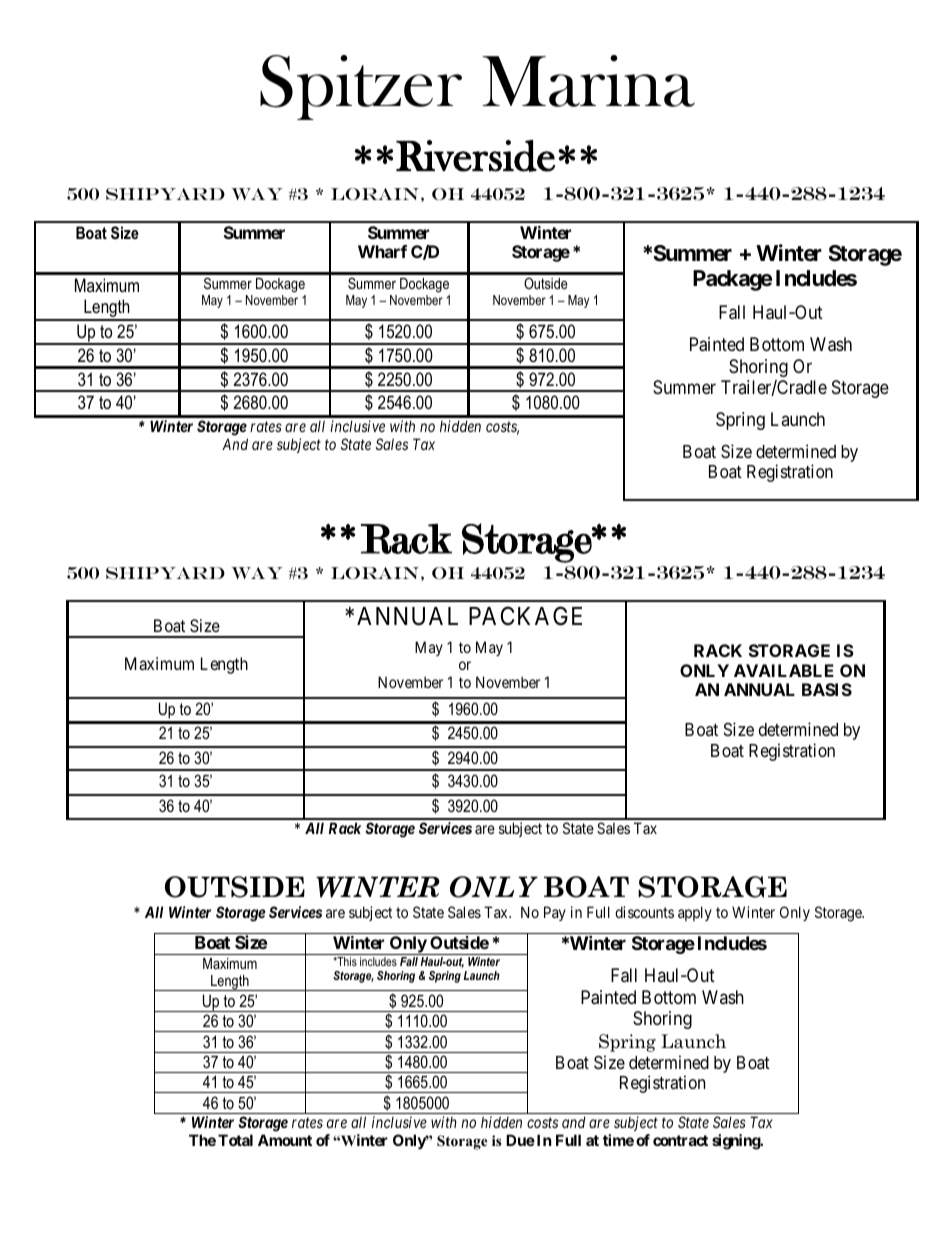 The image size is (952, 1233). Describe the element at coordinates (382, 251) in the screenshot. I see `Wharf` at that location.
